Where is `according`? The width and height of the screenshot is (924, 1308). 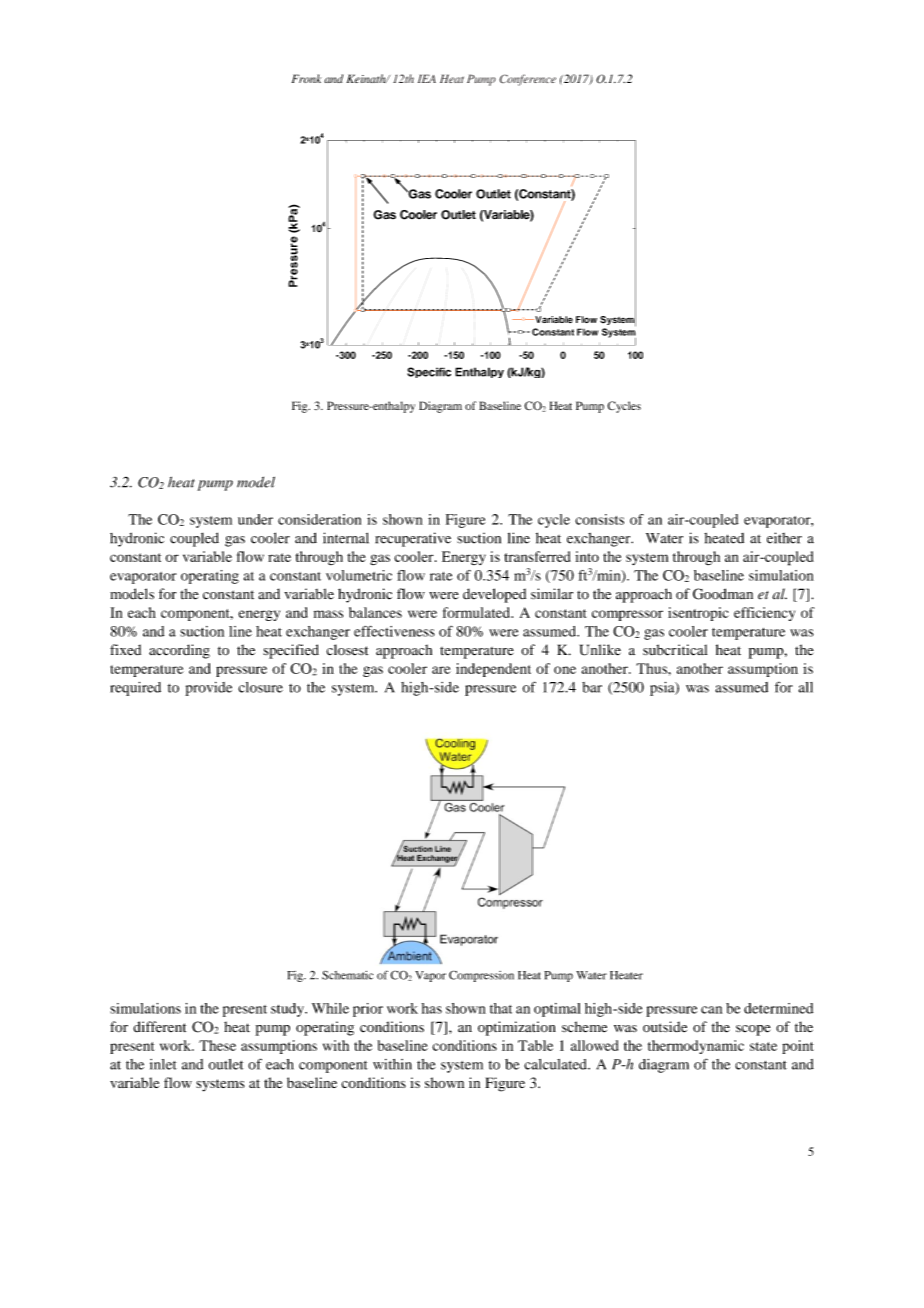 according is located at coordinates (179, 651).
